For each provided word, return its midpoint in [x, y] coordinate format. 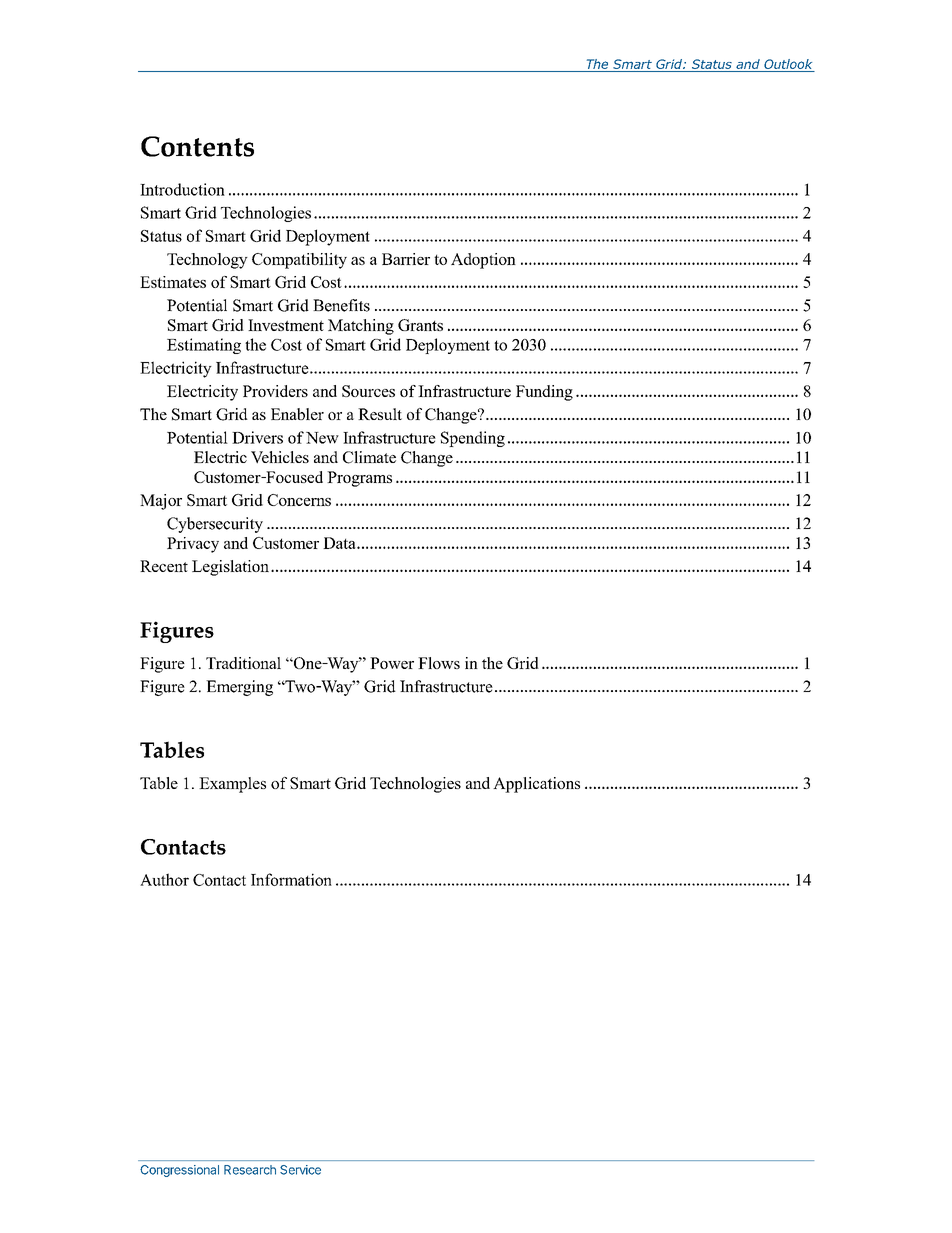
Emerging [239, 688]
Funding [544, 393]
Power [392, 663]
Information [291, 879]
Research [250, 1170]
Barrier [406, 259]
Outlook [788, 64]
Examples [232, 785]
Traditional [243, 663]
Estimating [204, 346]
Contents [197, 146]
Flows [439, 663]
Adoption [483, 261]
